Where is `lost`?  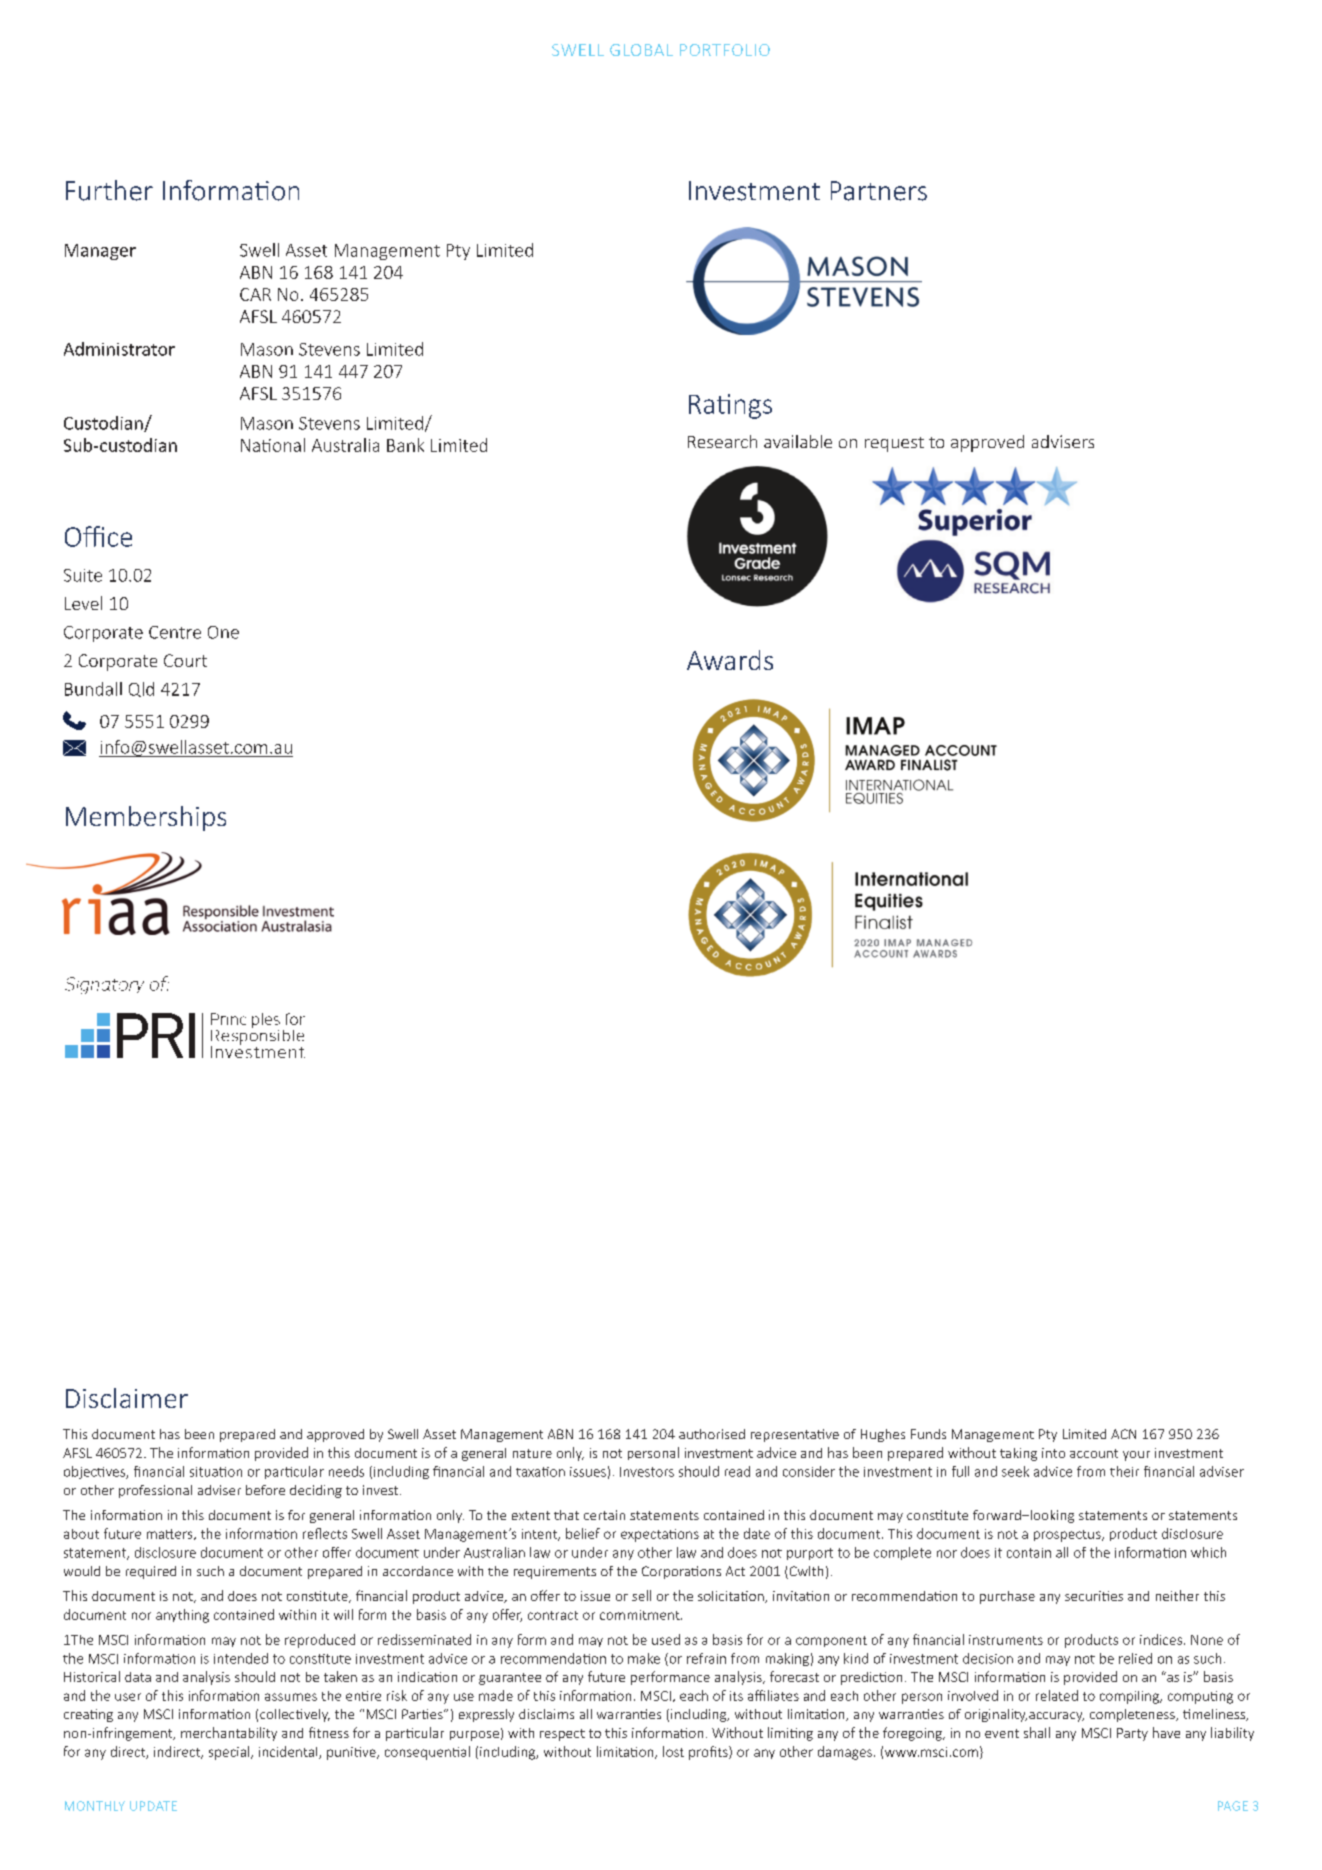
lost is located at coordinates (673, 1751).
